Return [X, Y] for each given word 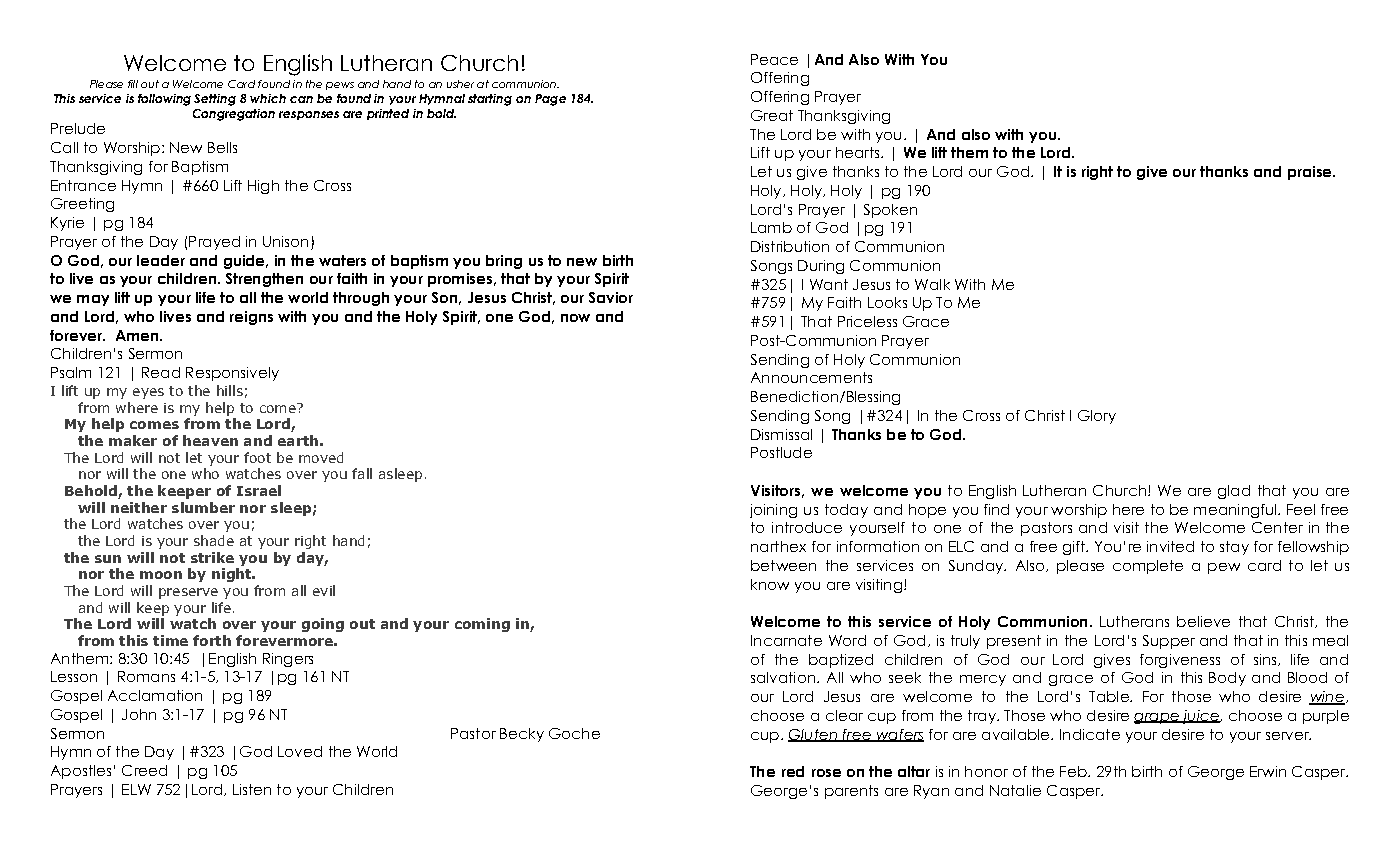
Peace [774, 59]
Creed [144, 770]
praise [1311, 173]
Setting [215, 100]
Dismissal [781, 434]
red [793, 771]
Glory [1097, 417]
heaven [210, 440]
